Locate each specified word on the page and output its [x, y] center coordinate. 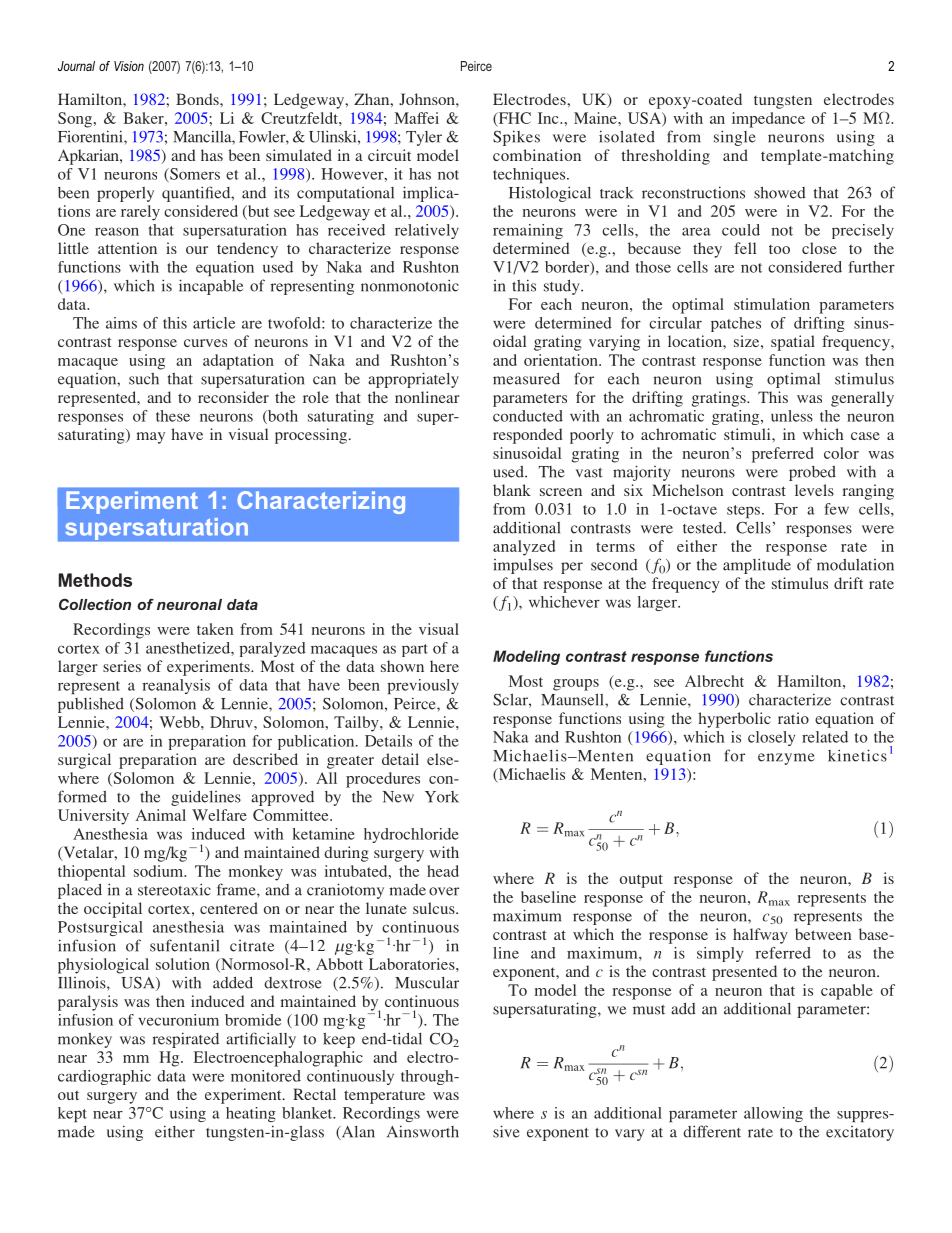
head [443, 871]
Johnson [428, 99]
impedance [768, 120]
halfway [760, 936]
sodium [159, 871]
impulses [523, 566]
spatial [793, 343]
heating [251, 1114]
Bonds [198, 99]
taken [215, 629]
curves [205, 343]
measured [526, 378]
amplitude [757, 566]
